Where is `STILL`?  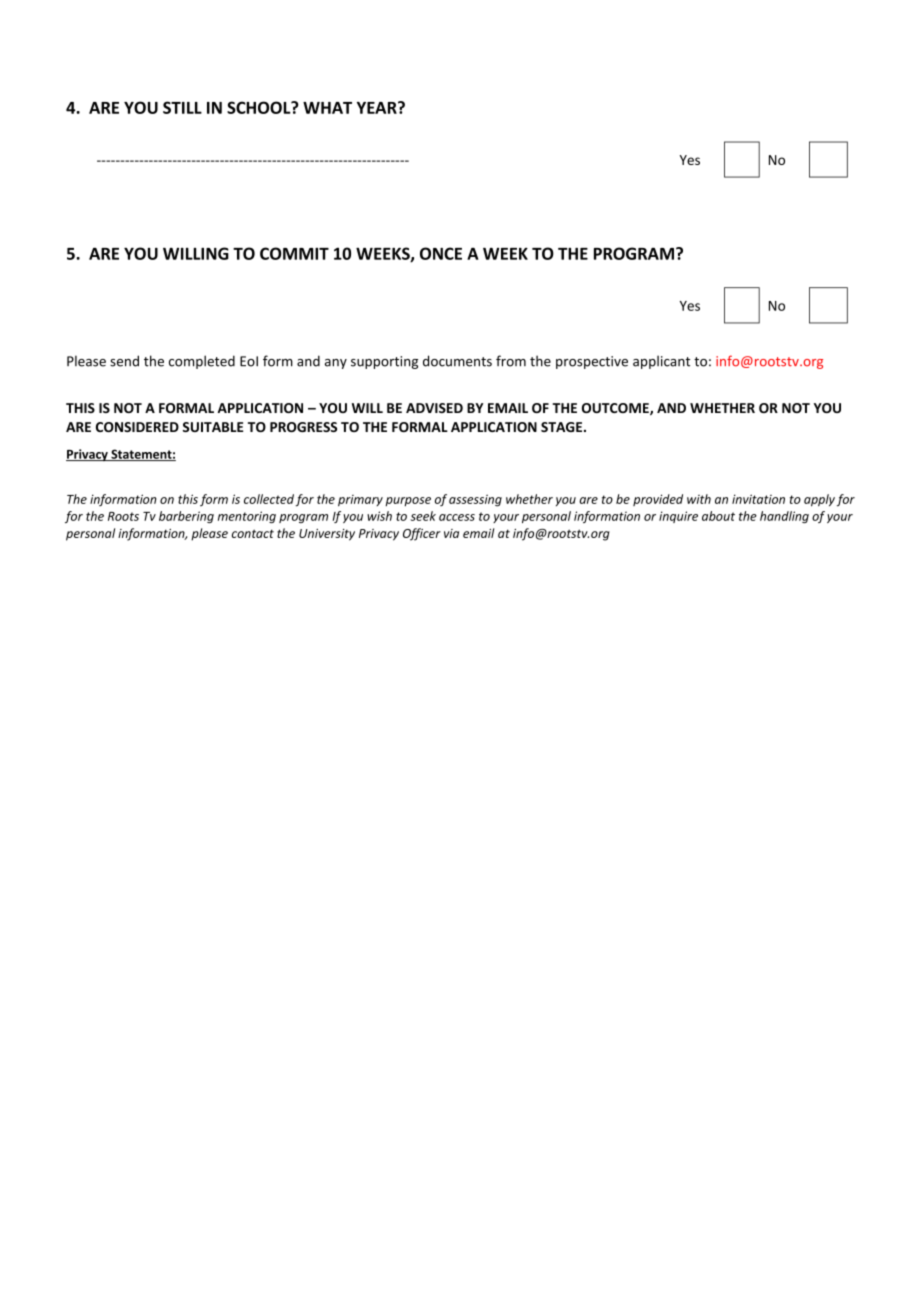
STILL is located at coordinates (182, 107).
